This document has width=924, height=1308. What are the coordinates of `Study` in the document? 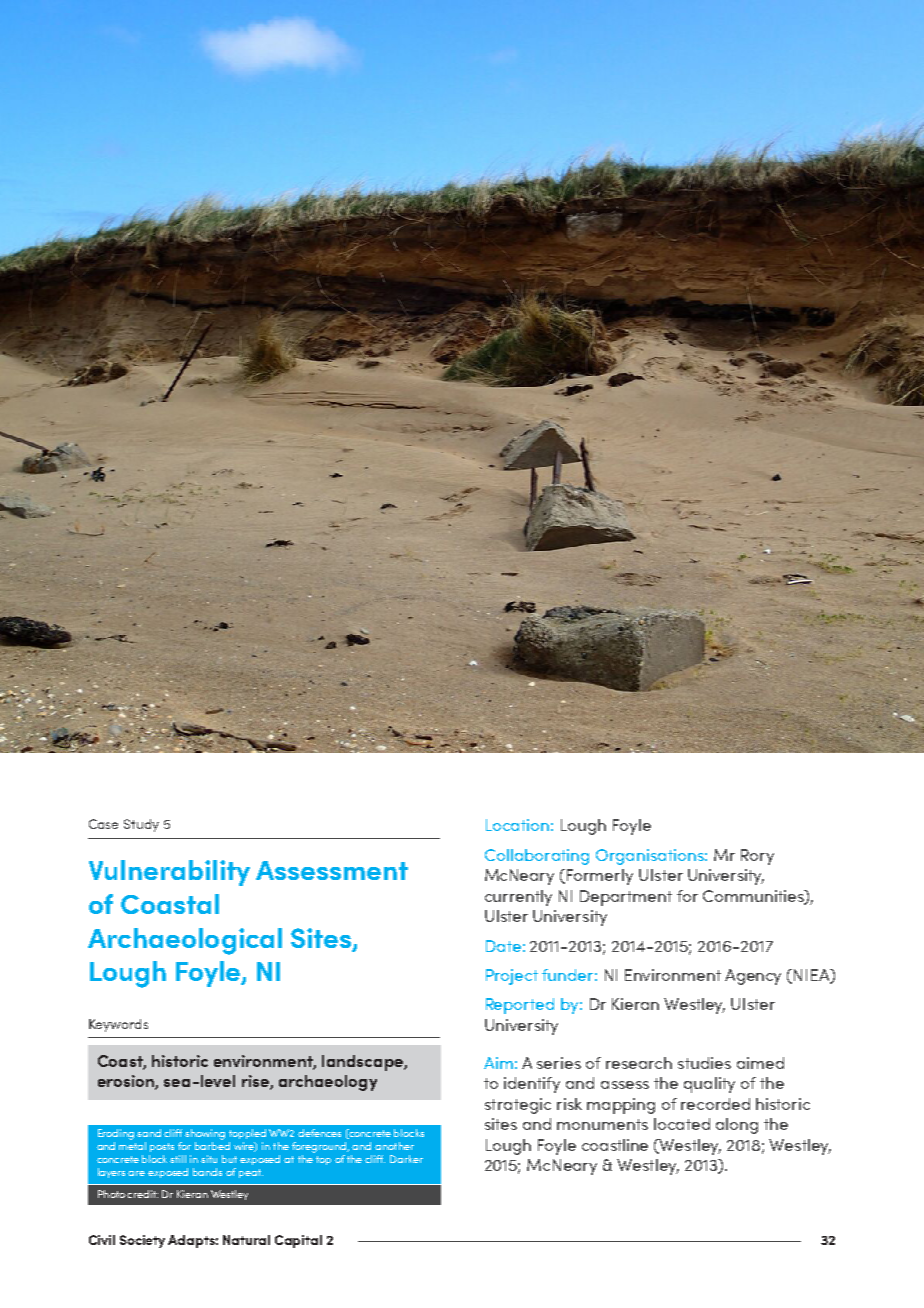 It's located at (141, 825).
